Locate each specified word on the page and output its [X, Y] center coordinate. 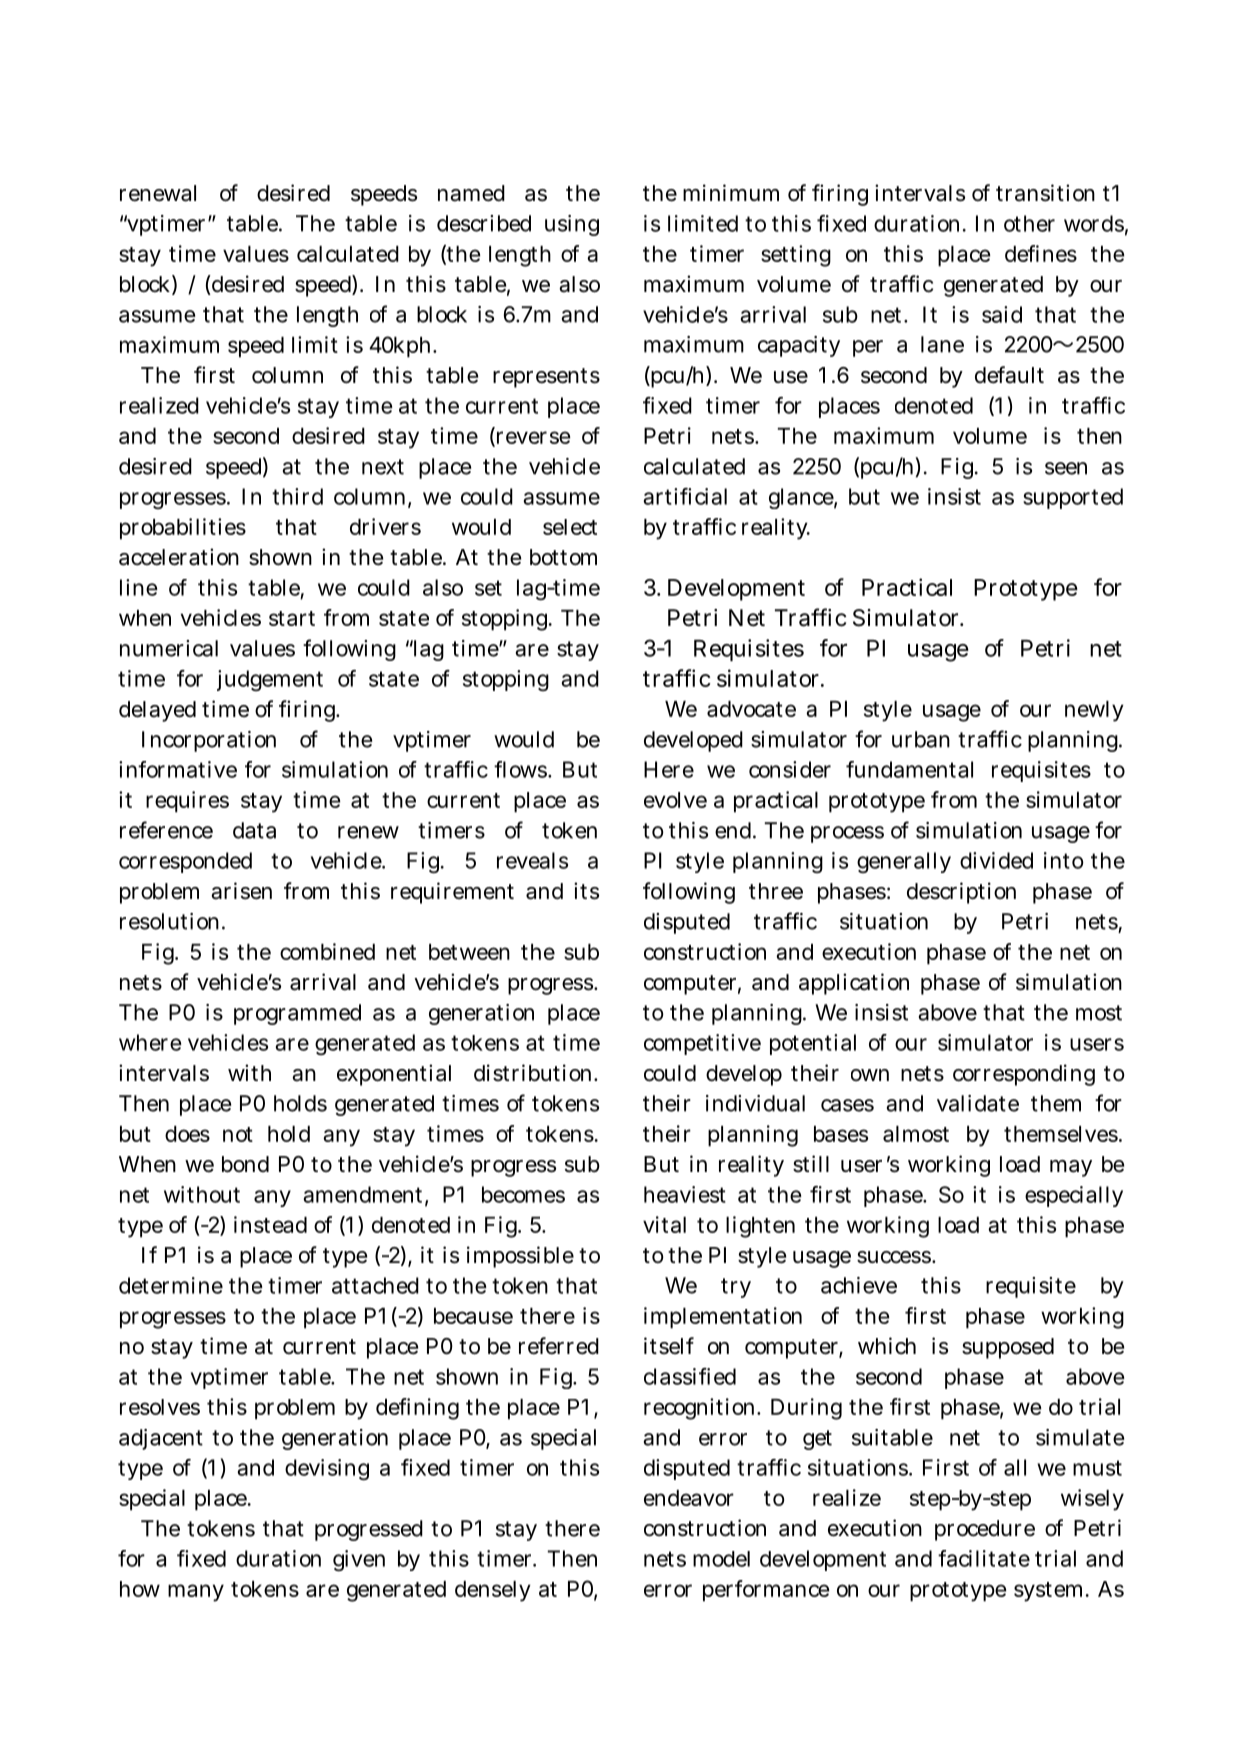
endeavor [689, 1498]
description [961, 893]
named [471, 193]
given [359, 1560]
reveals [532, 860]
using [572, 225]
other [1029, 223]
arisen [241, 891]
